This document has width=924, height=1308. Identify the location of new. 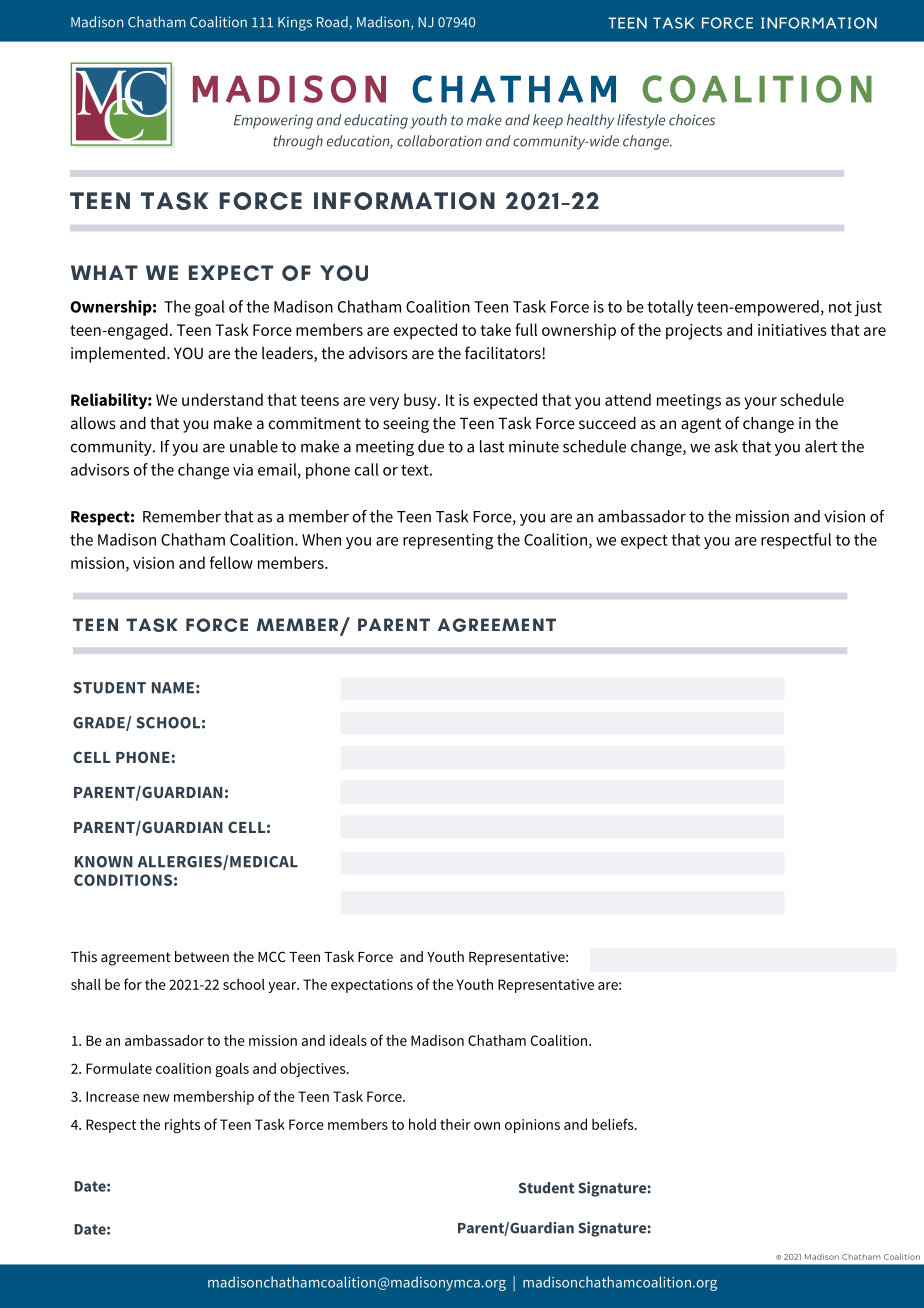
(156, 1098).
